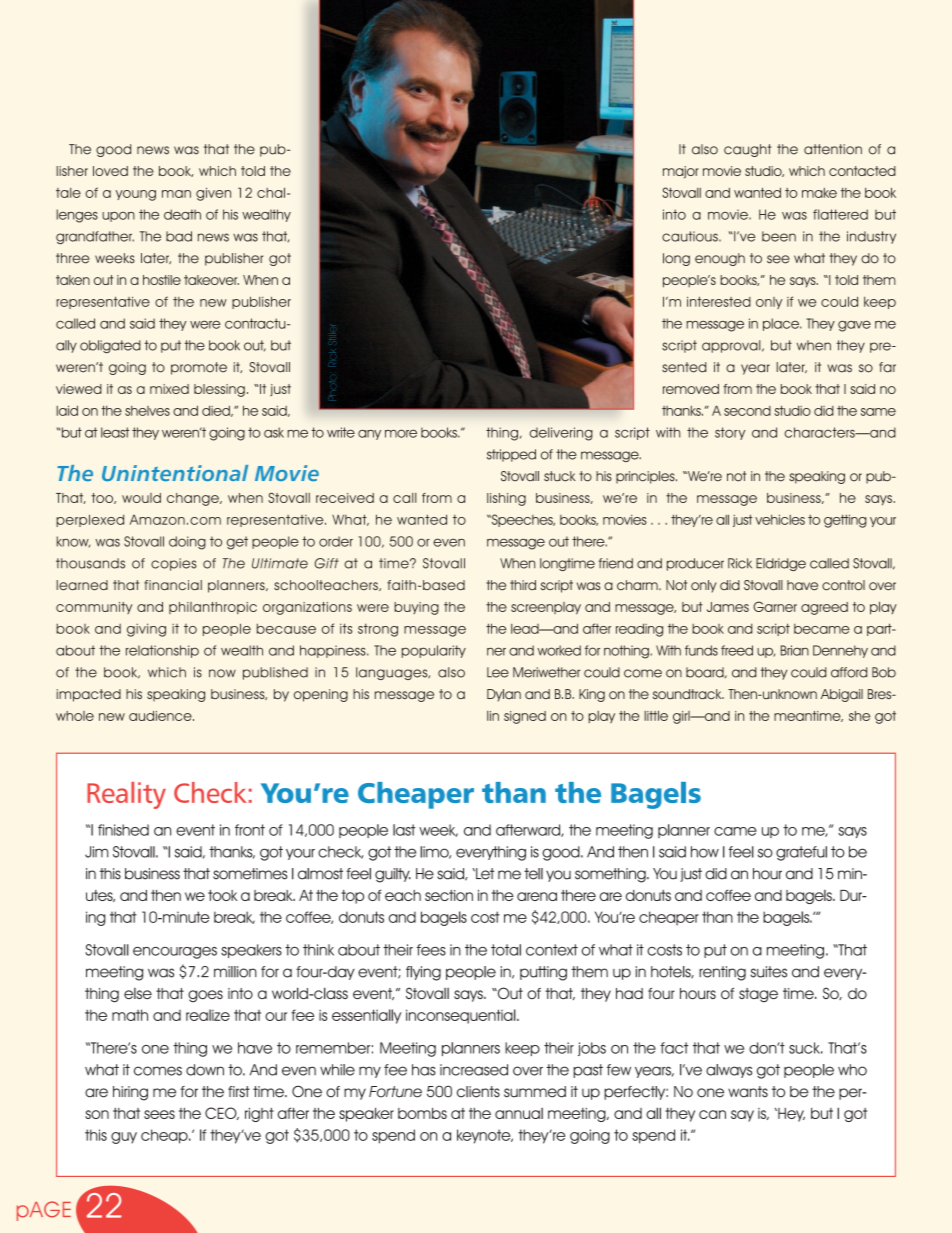 The image size is (952, 1233). What do you see at coordinates (801, 853) in the screenshot?
I see `grateful` at bounding box center [801, 853].
